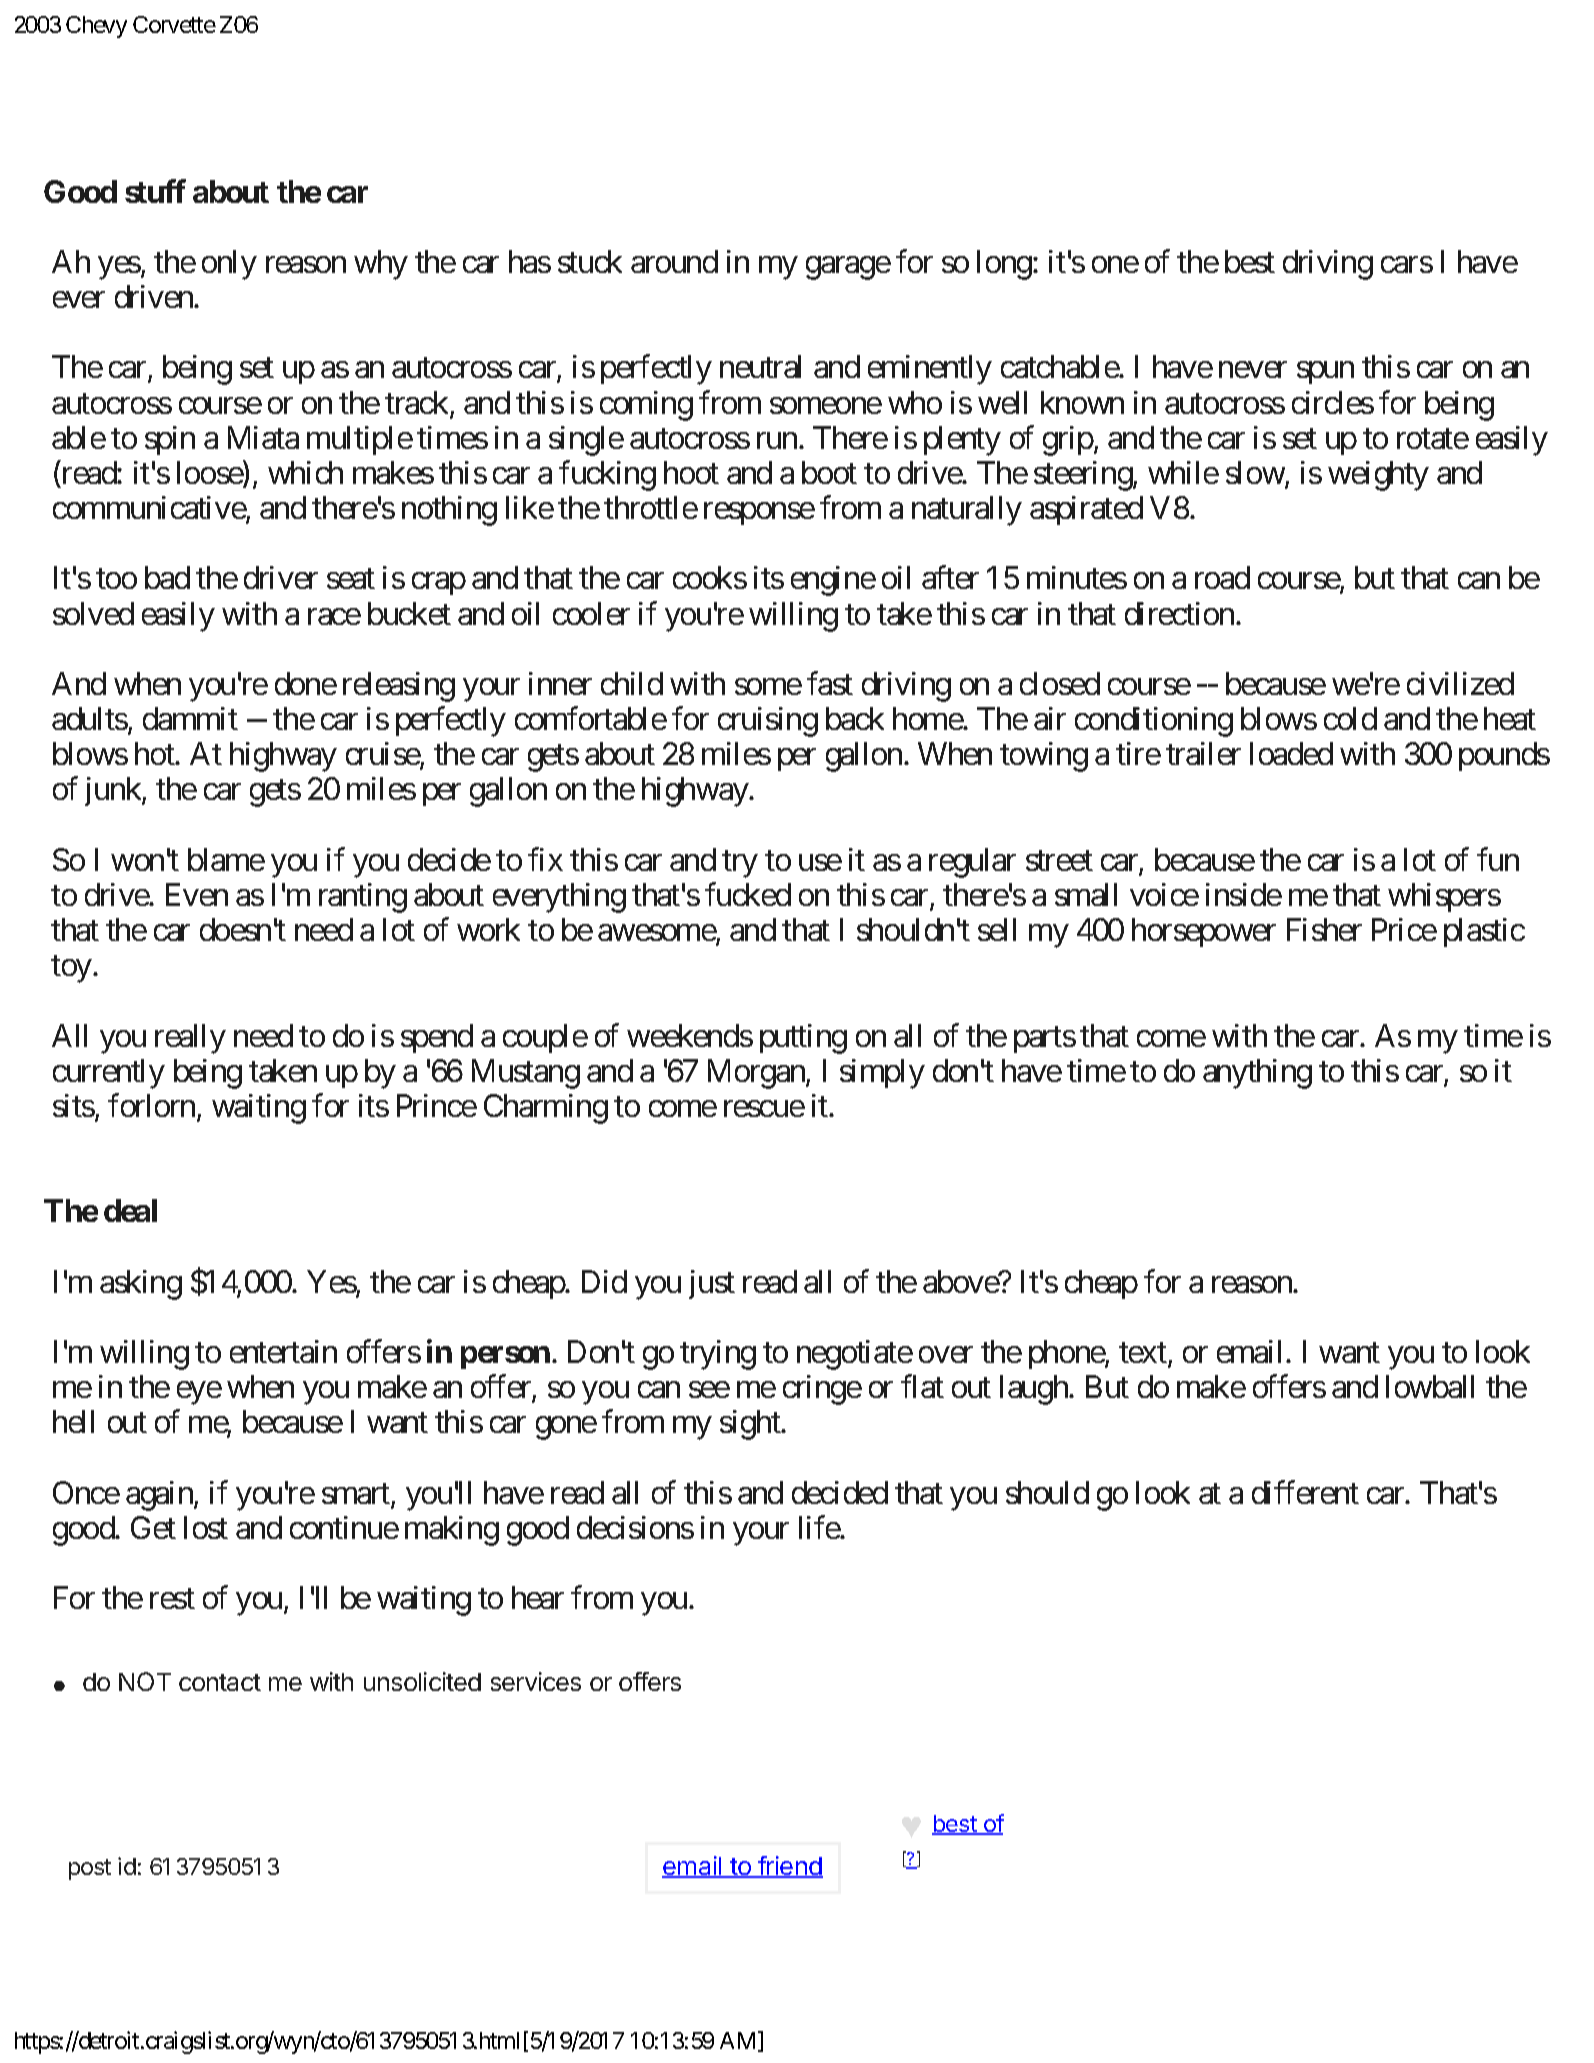 The image size is (1594, 2063). Describe the element at coordinates (197, 894) in the screenshot. I see `Even` at that location.
